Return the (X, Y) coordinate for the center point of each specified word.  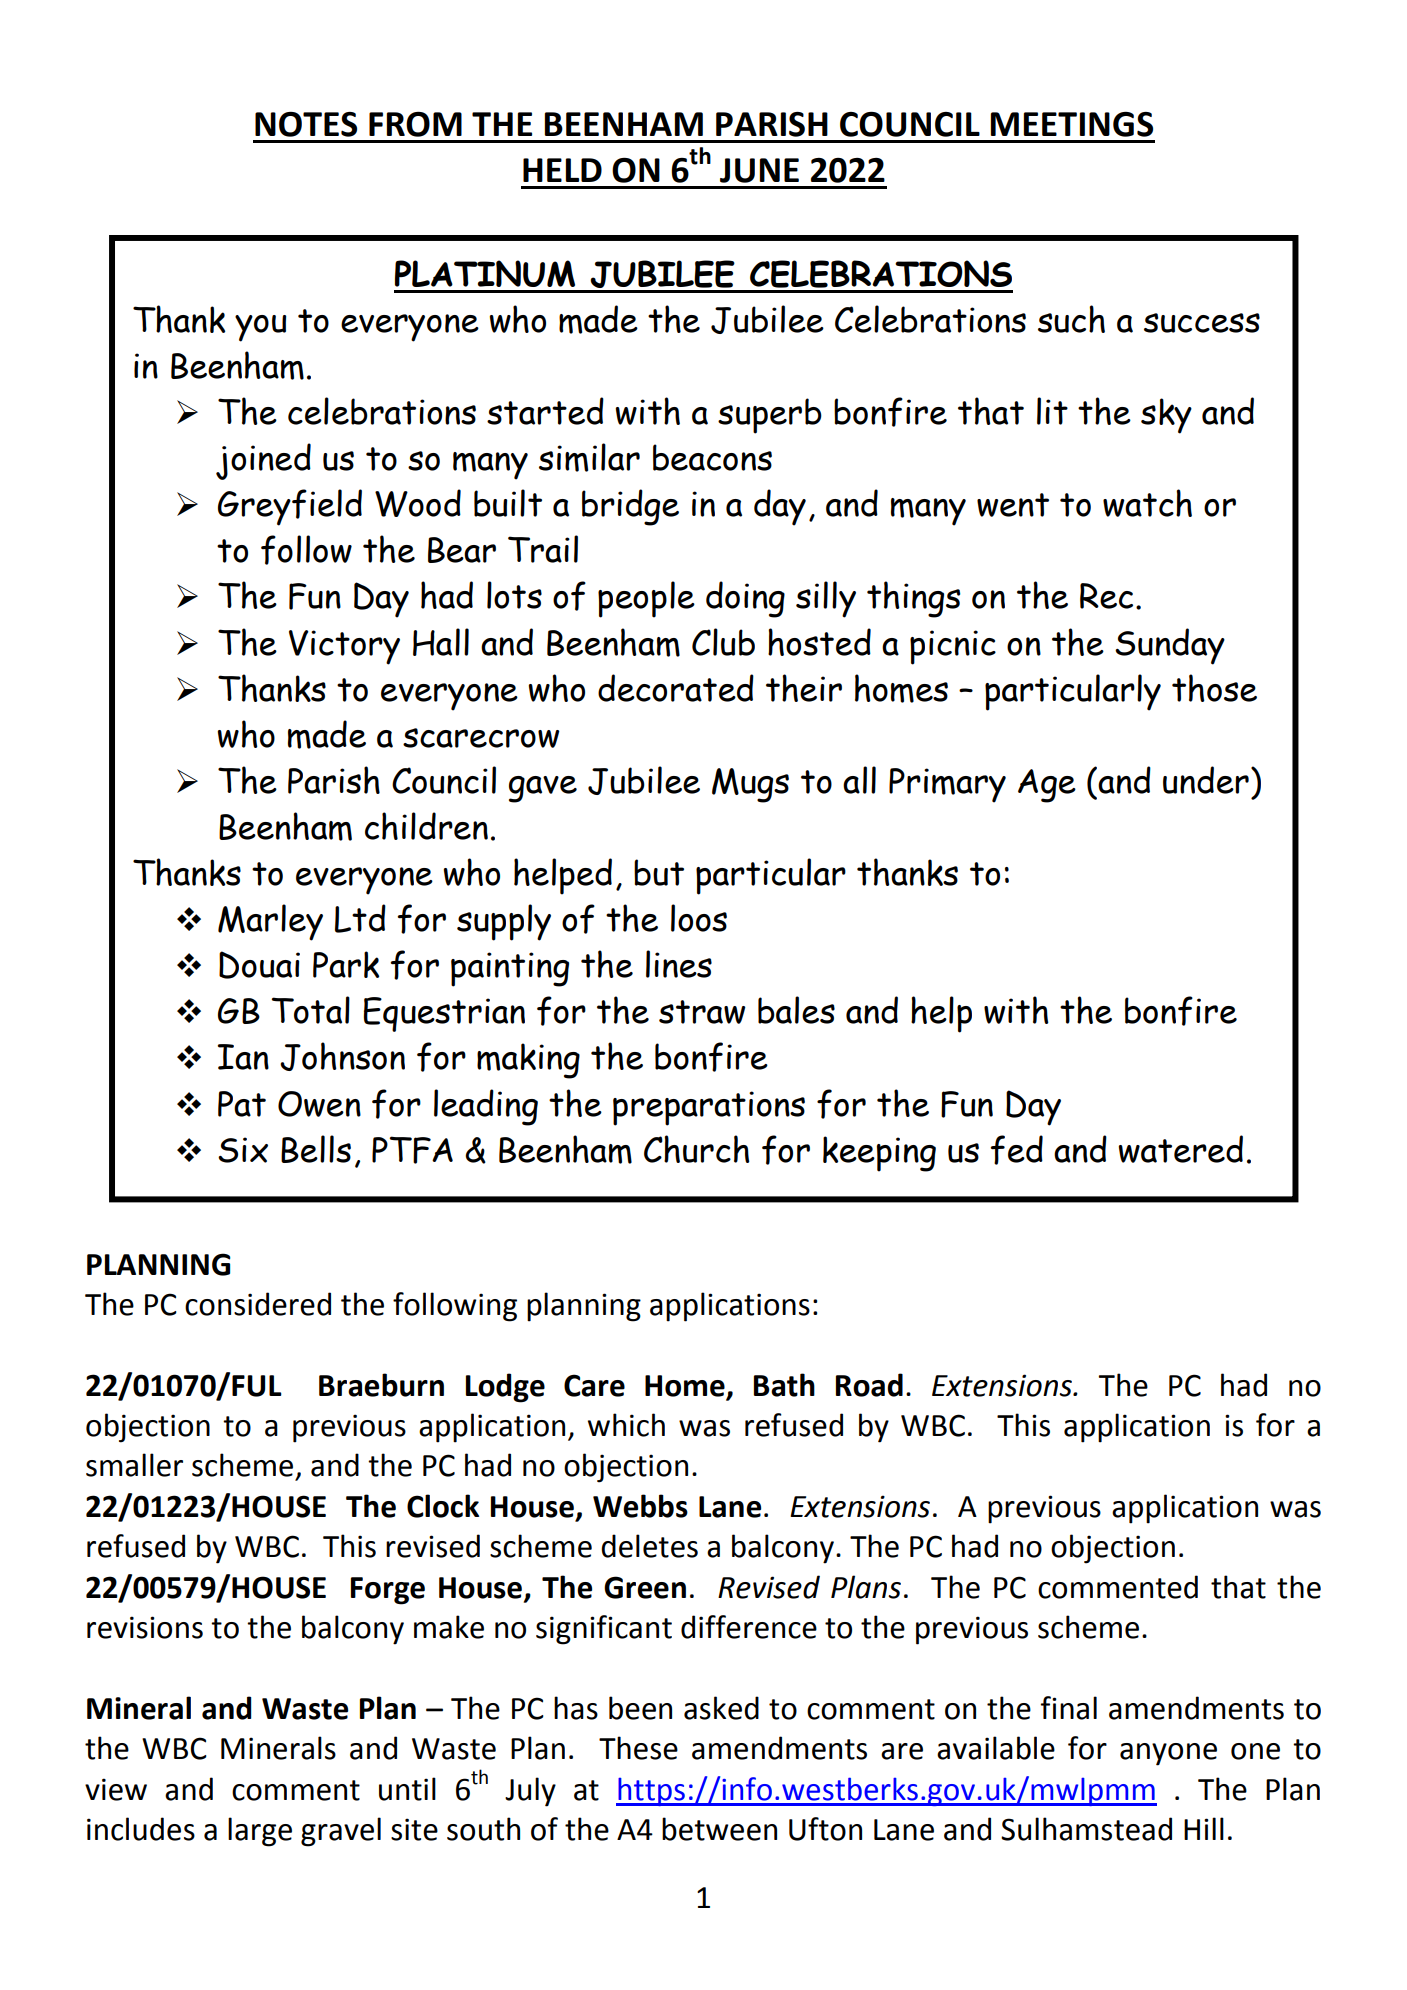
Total (310, 1010)
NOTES (306, 124)
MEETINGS (1072, 124)
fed (1016, 1150)
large (260, 1832)
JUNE (759, 170)
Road (869, 1385)
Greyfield (290, 507)
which (626, 1425)
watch (1147, 503)
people (646, 599)
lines (679, 964)
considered (258, 1304)
